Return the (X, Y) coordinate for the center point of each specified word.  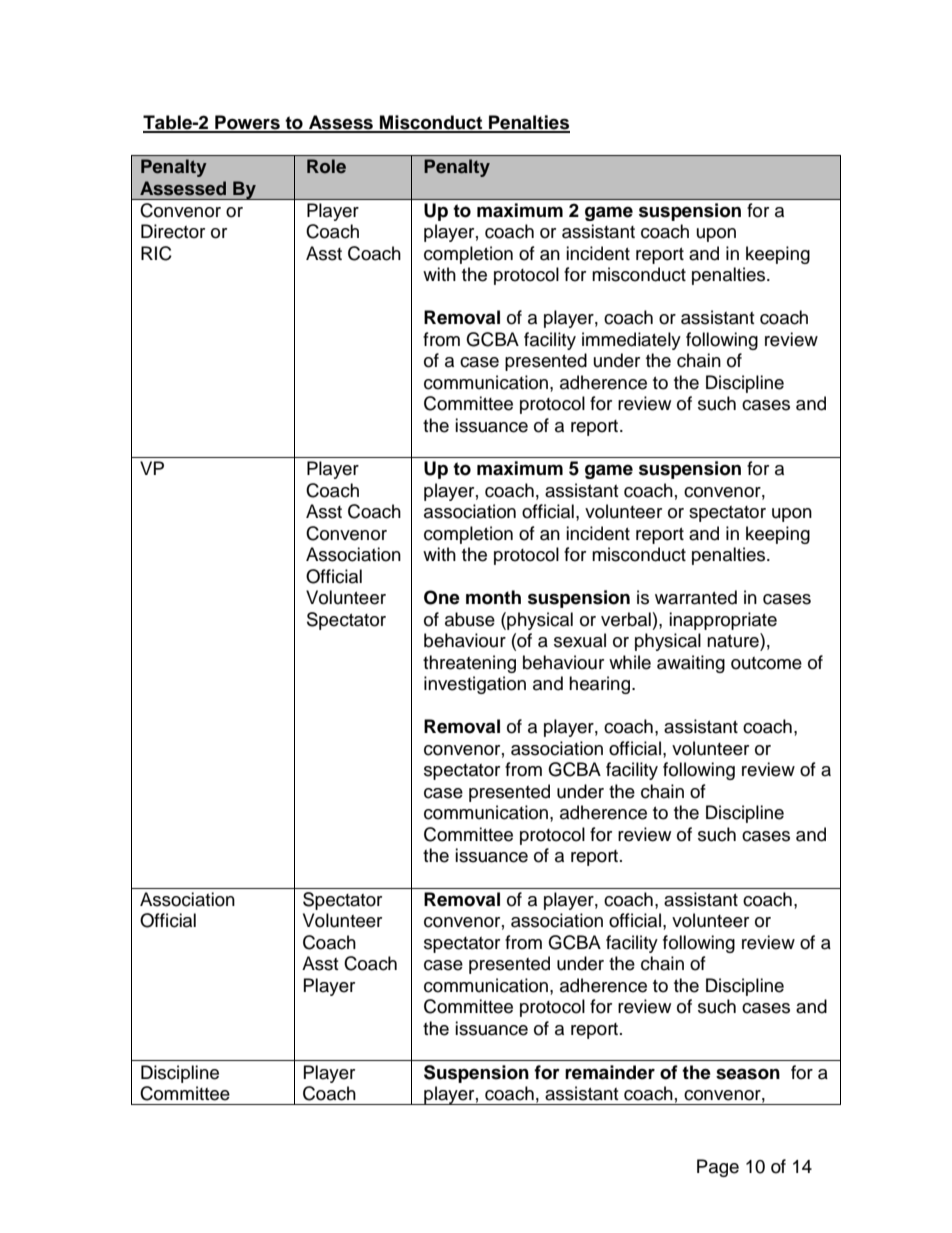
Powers (247, 123)
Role (326, 166)
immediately (631, 341)
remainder (610, 1072)
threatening (469, 664)
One (442, 597)
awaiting (691, 664)
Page (718, 1168)
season (748, 1074)
